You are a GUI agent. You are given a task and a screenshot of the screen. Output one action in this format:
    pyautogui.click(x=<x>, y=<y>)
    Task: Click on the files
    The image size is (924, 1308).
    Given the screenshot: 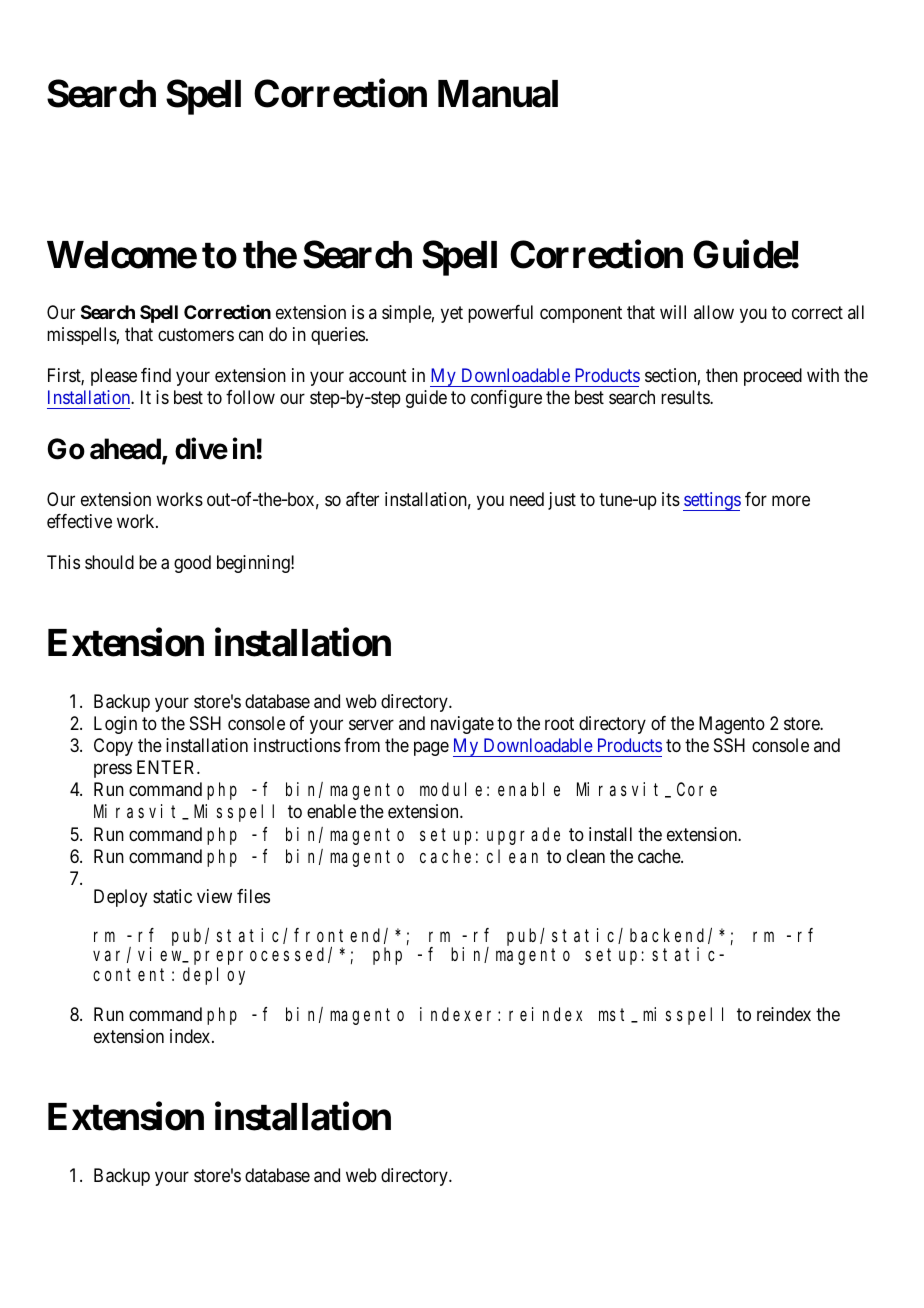 What is the action you would take?
    pyautogui.click(x=253, y=896)
